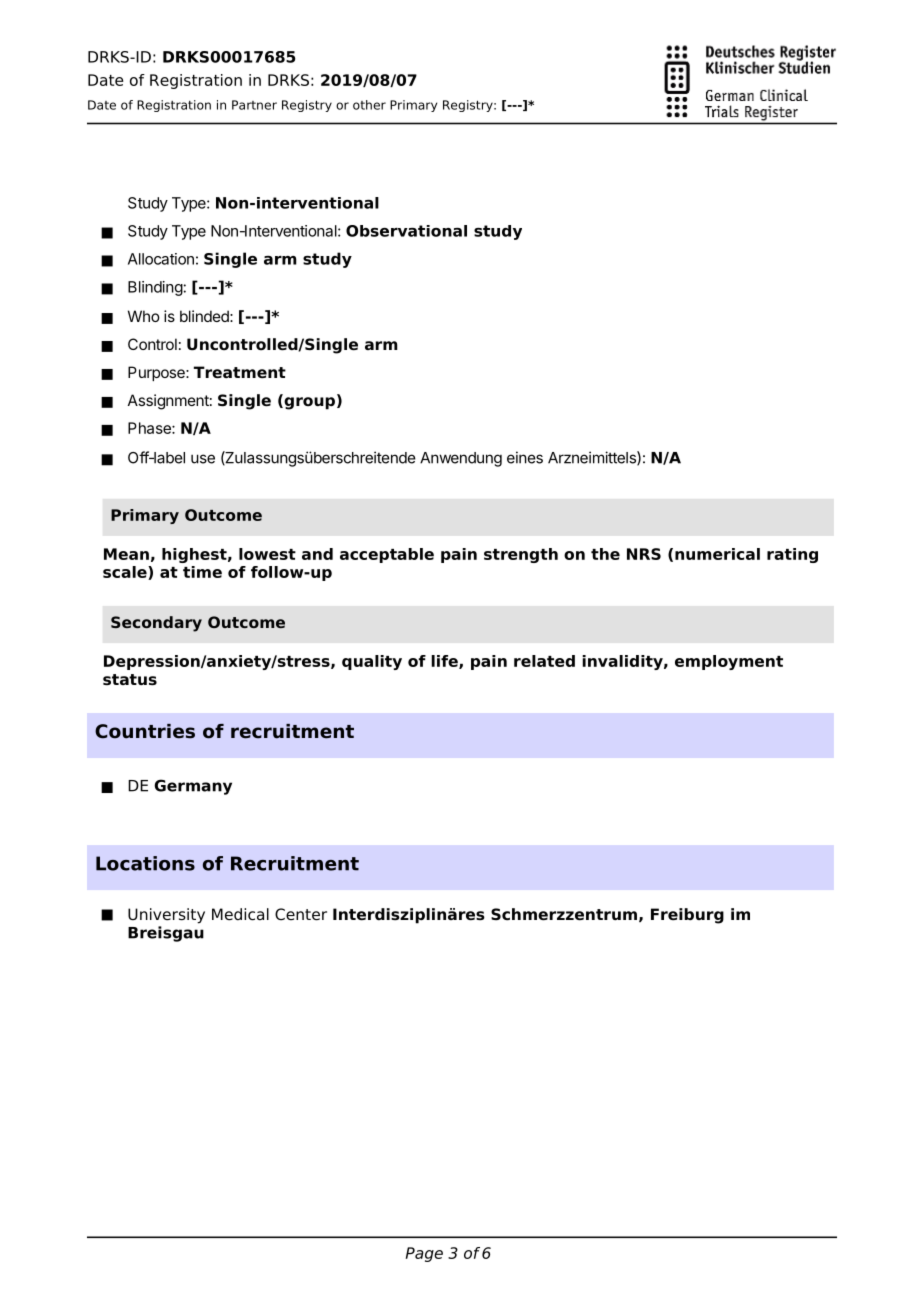  What do you see at coordinates (369, 105) in the screenshot?
I see `other` at bounding box center [369, 105].
